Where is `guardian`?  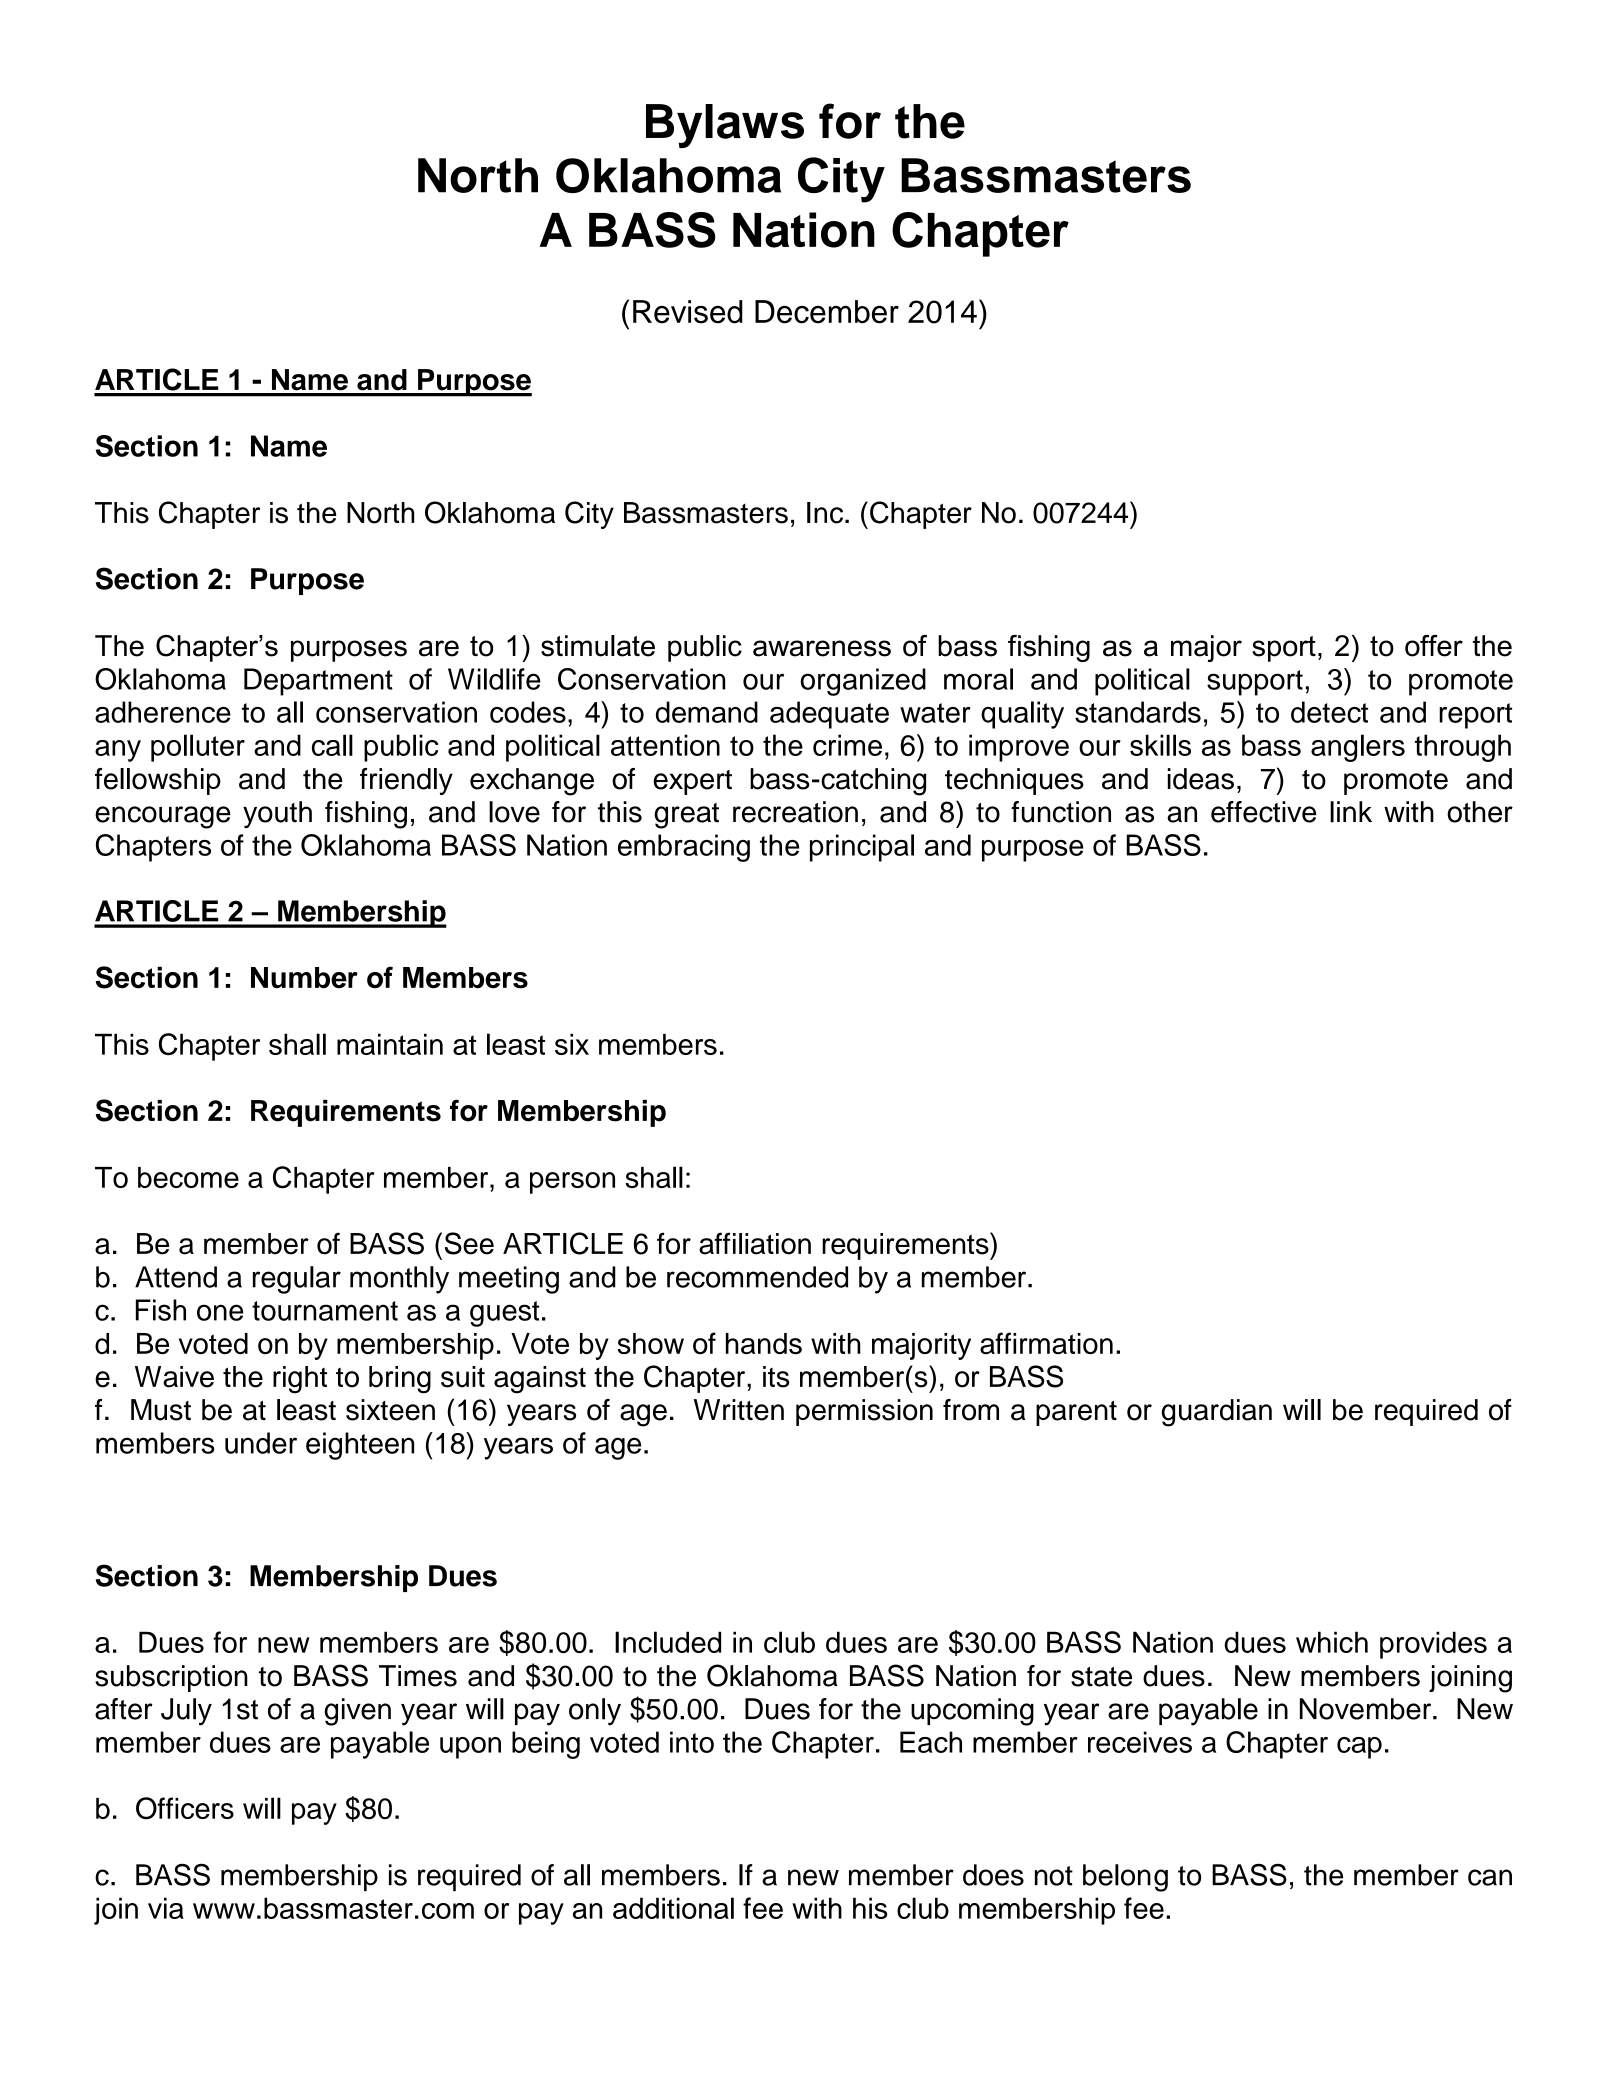 guardian is located at coordinates (1217, 1413).
